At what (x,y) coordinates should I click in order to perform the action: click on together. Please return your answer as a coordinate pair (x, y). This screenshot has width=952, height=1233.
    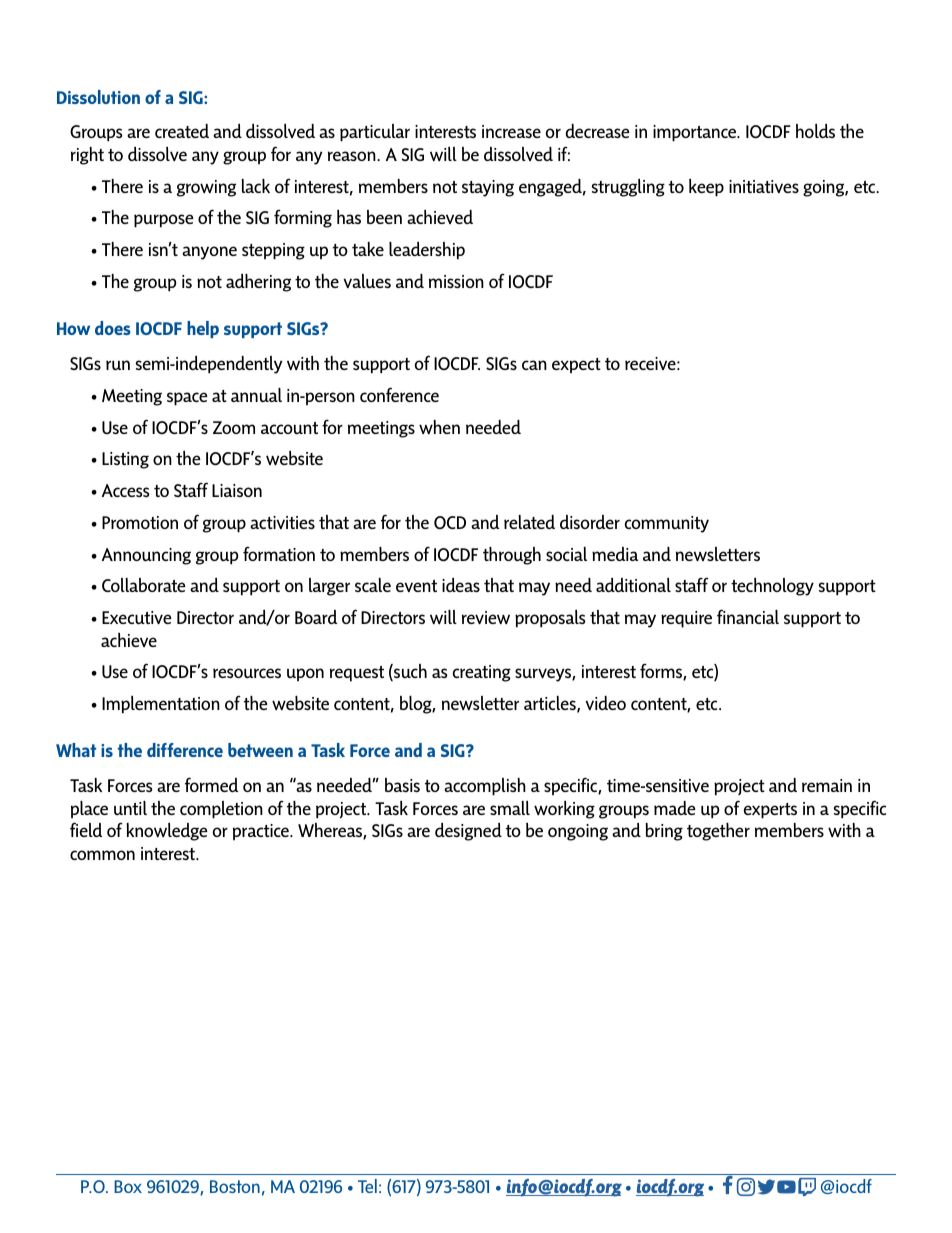
    Looking at the image, I should click on (718, 832).
